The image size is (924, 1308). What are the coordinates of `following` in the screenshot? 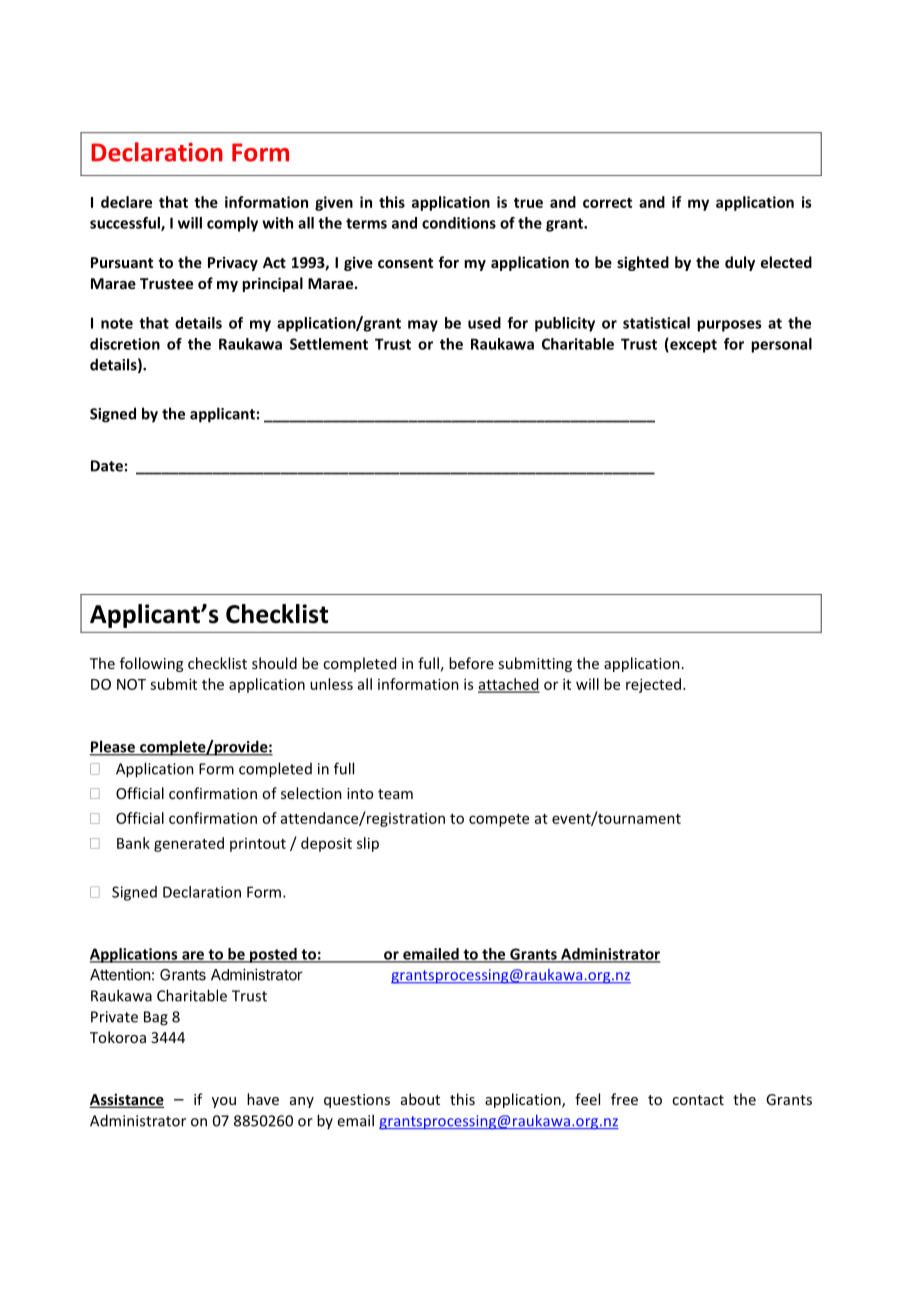 It's located at (151, 664).
